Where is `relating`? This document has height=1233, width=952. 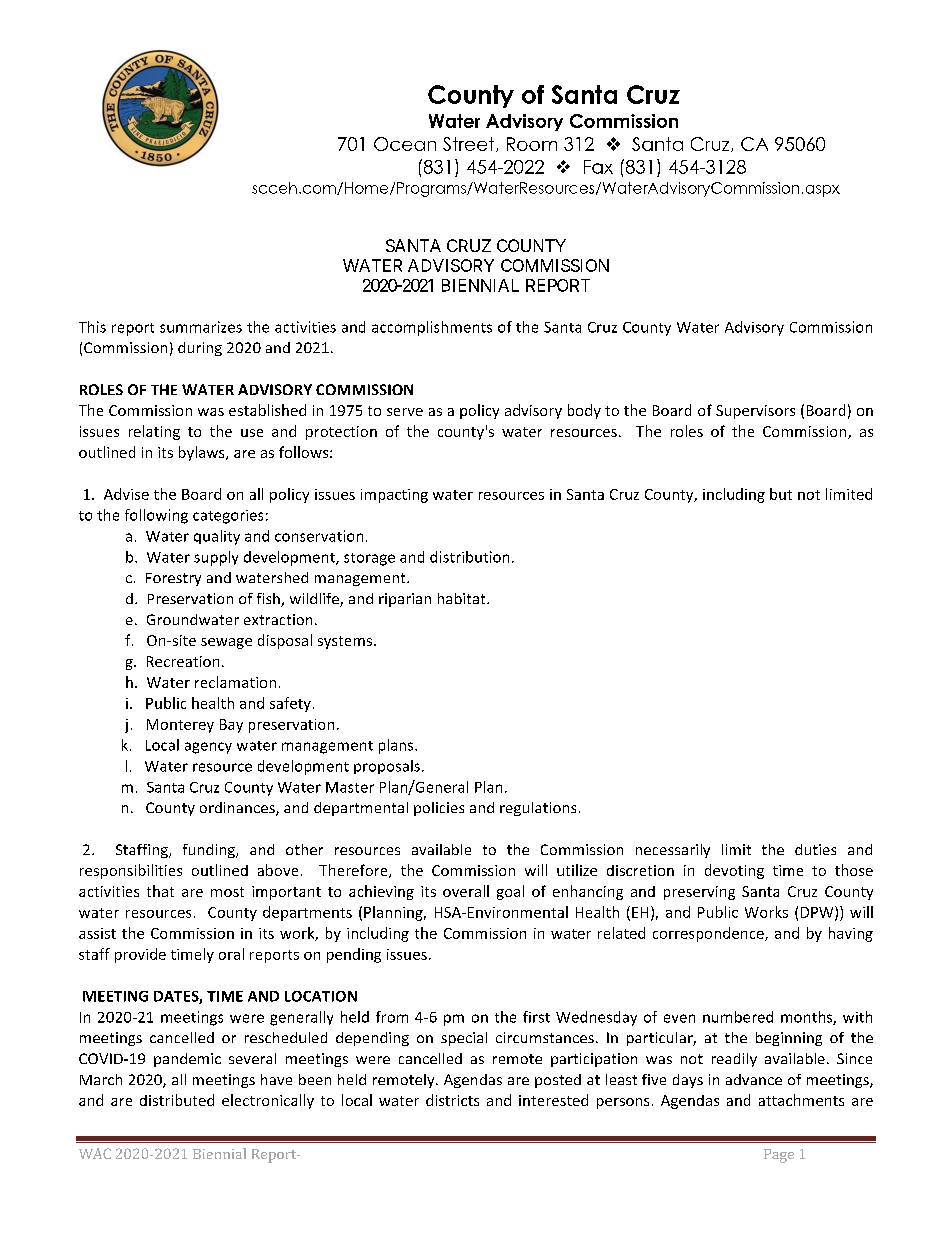 relating is located at coordinates (154, 432).
